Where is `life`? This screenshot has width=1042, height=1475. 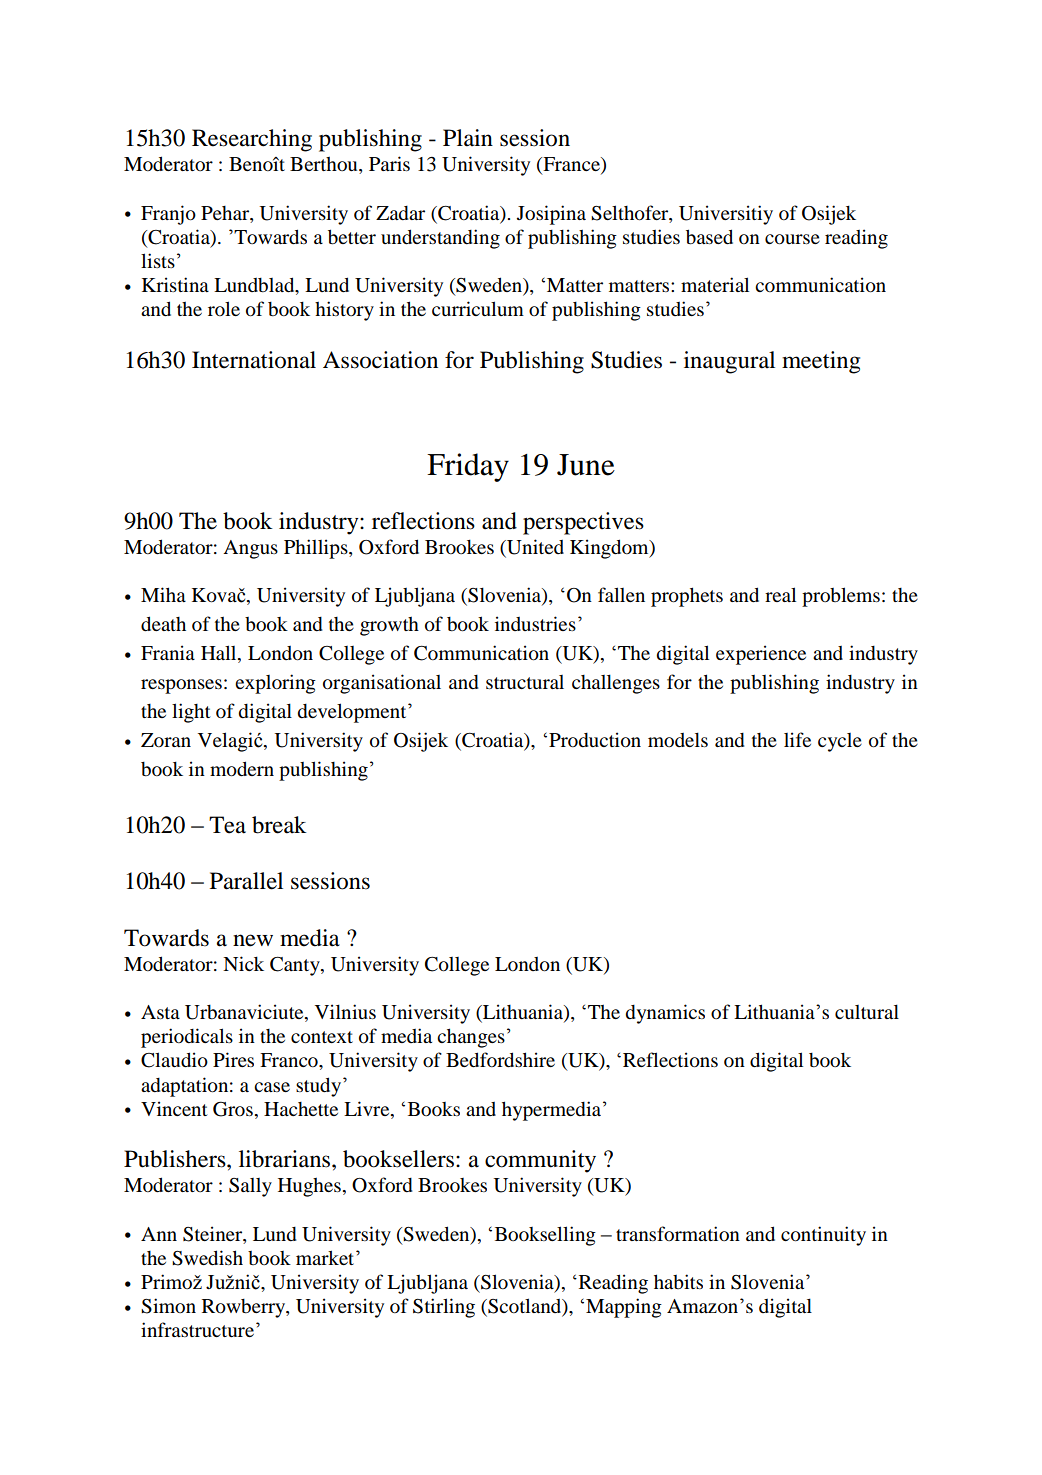 life is located at coordinates (797, 739).
